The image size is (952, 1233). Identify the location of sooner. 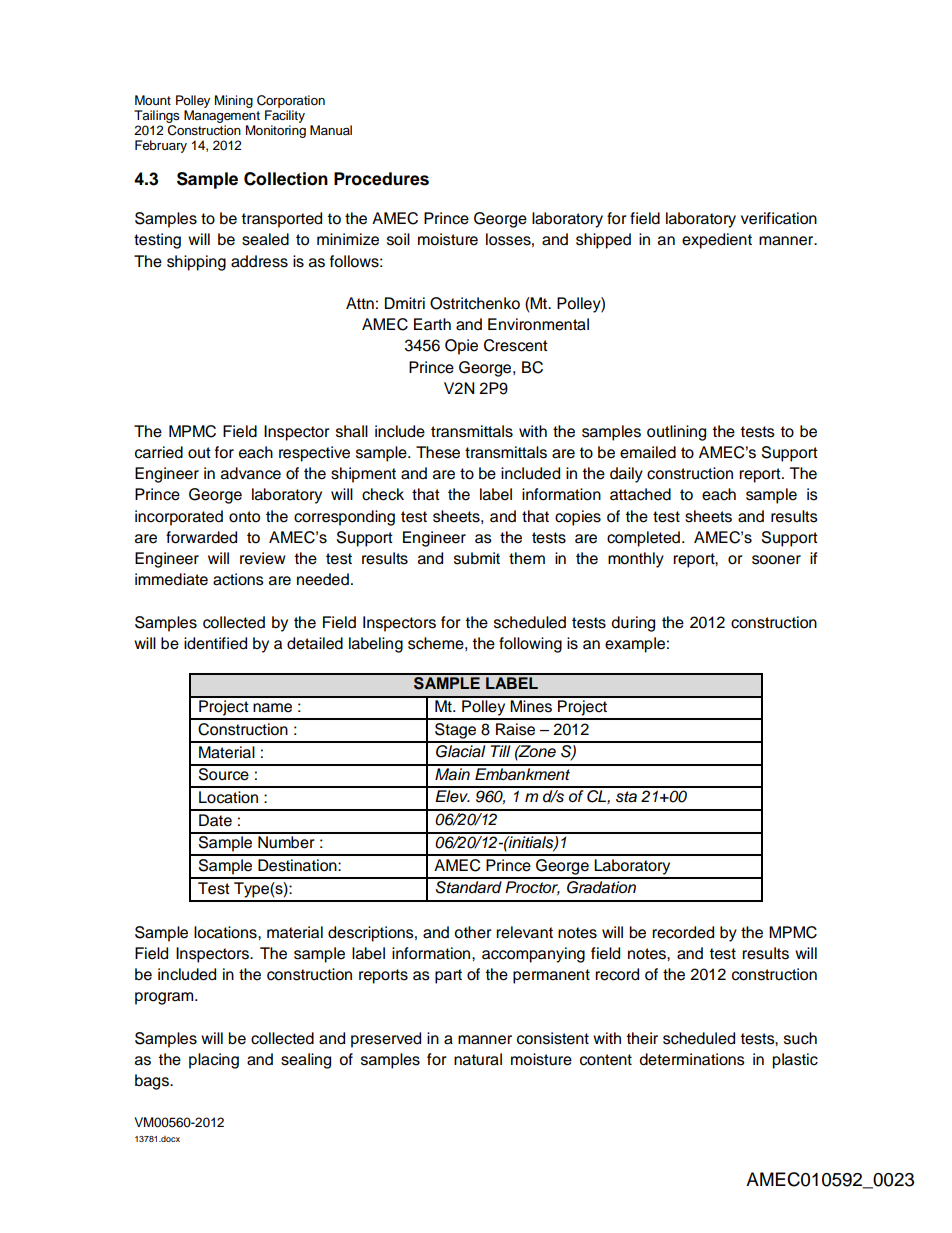
(776, 560).
